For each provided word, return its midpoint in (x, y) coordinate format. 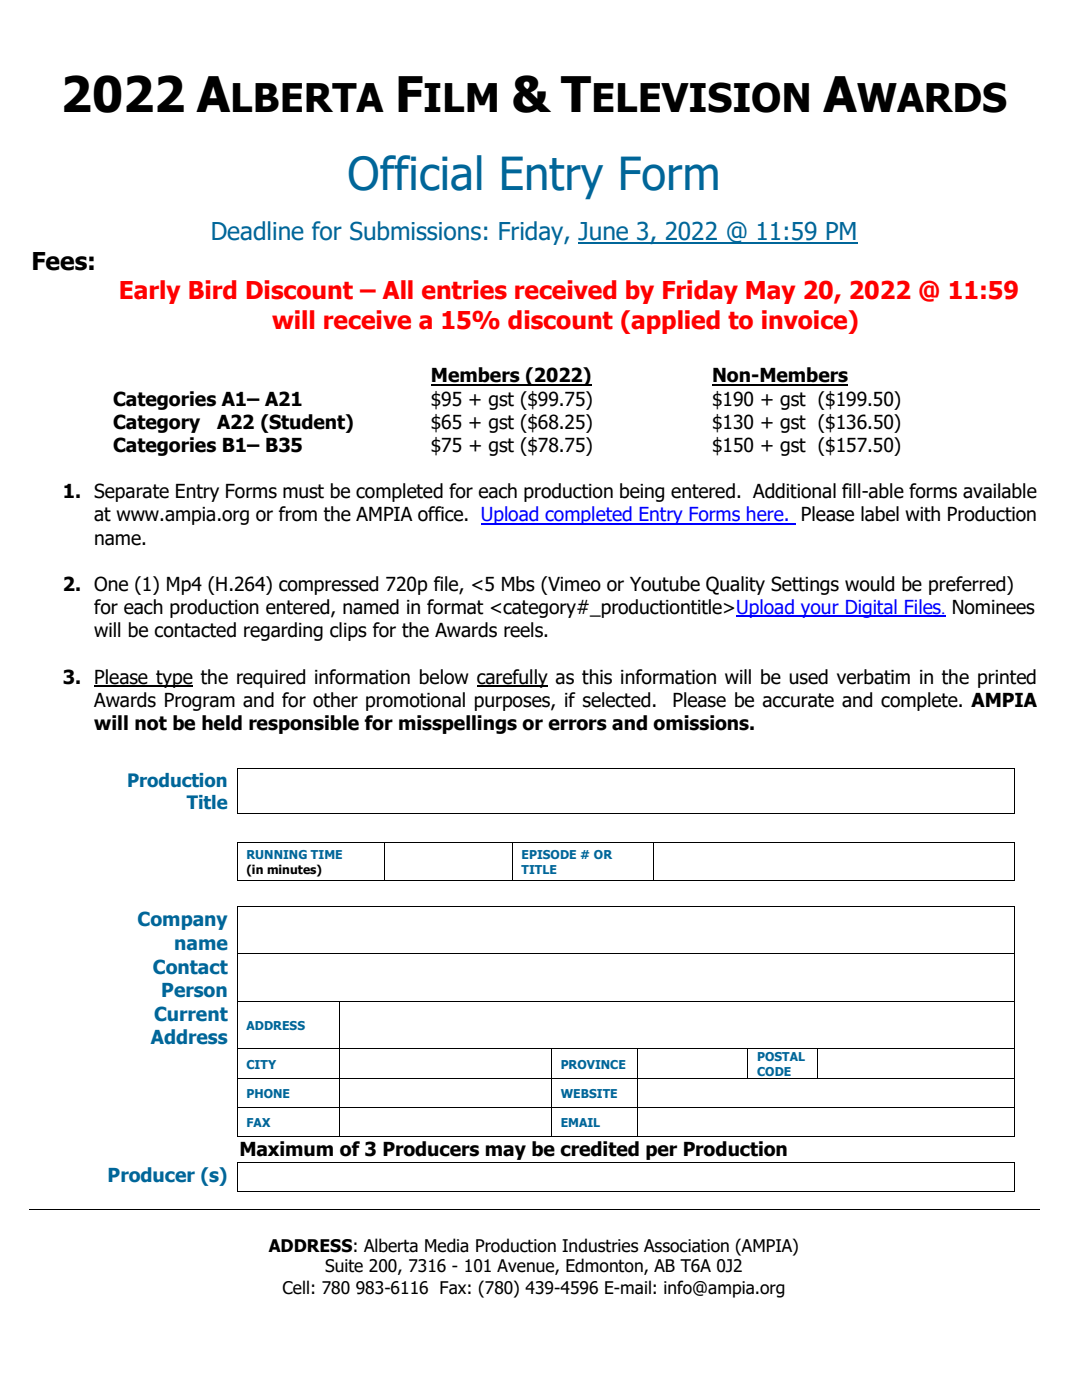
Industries (600, 1245)
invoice (806, 320)
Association (686, 1246)
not (151, 723)
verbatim (873, 677)
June (604, 232)
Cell (295, 1287)
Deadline (258, 231)
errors (577, 725)
